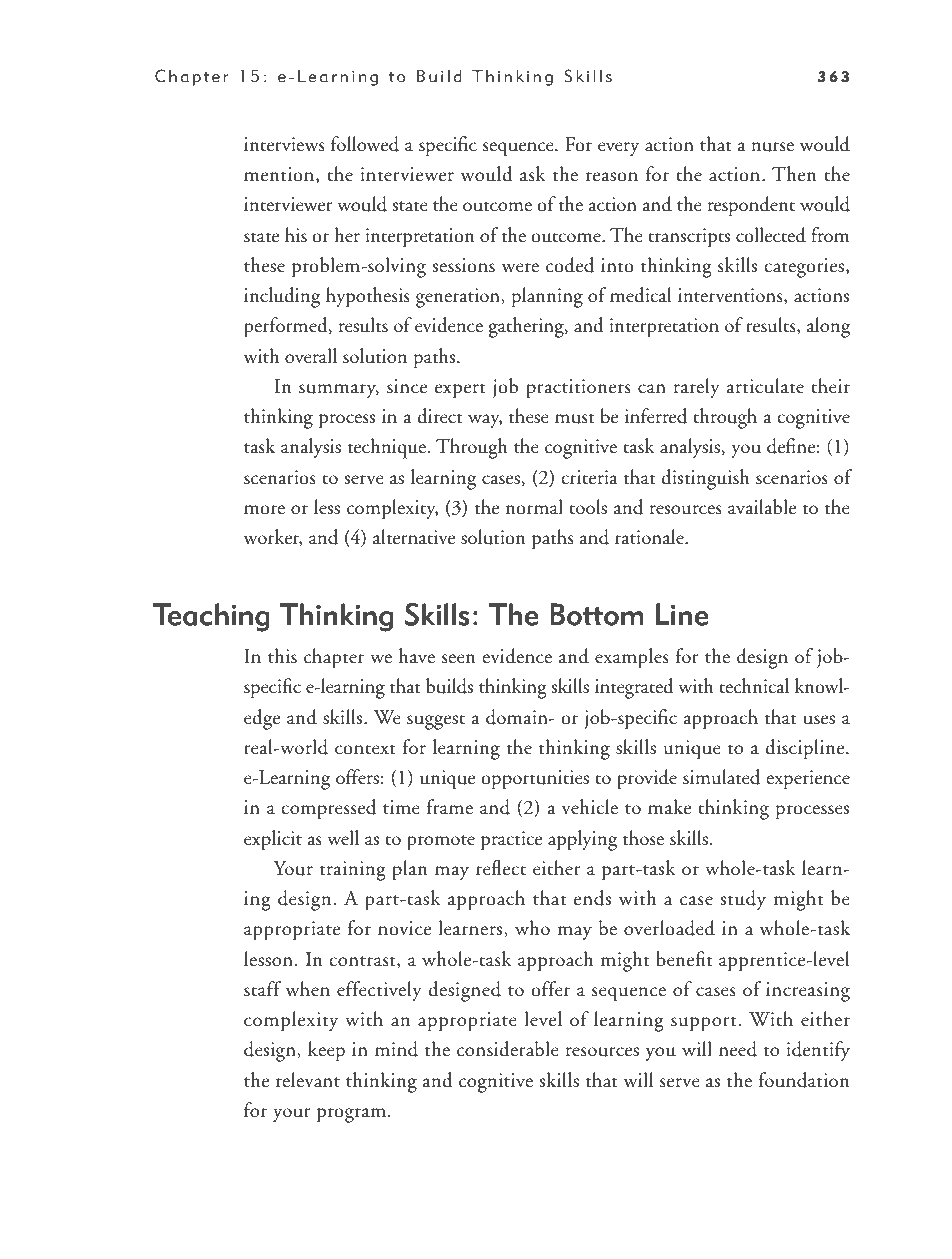  I want to click on normal, so click(534, 507).
